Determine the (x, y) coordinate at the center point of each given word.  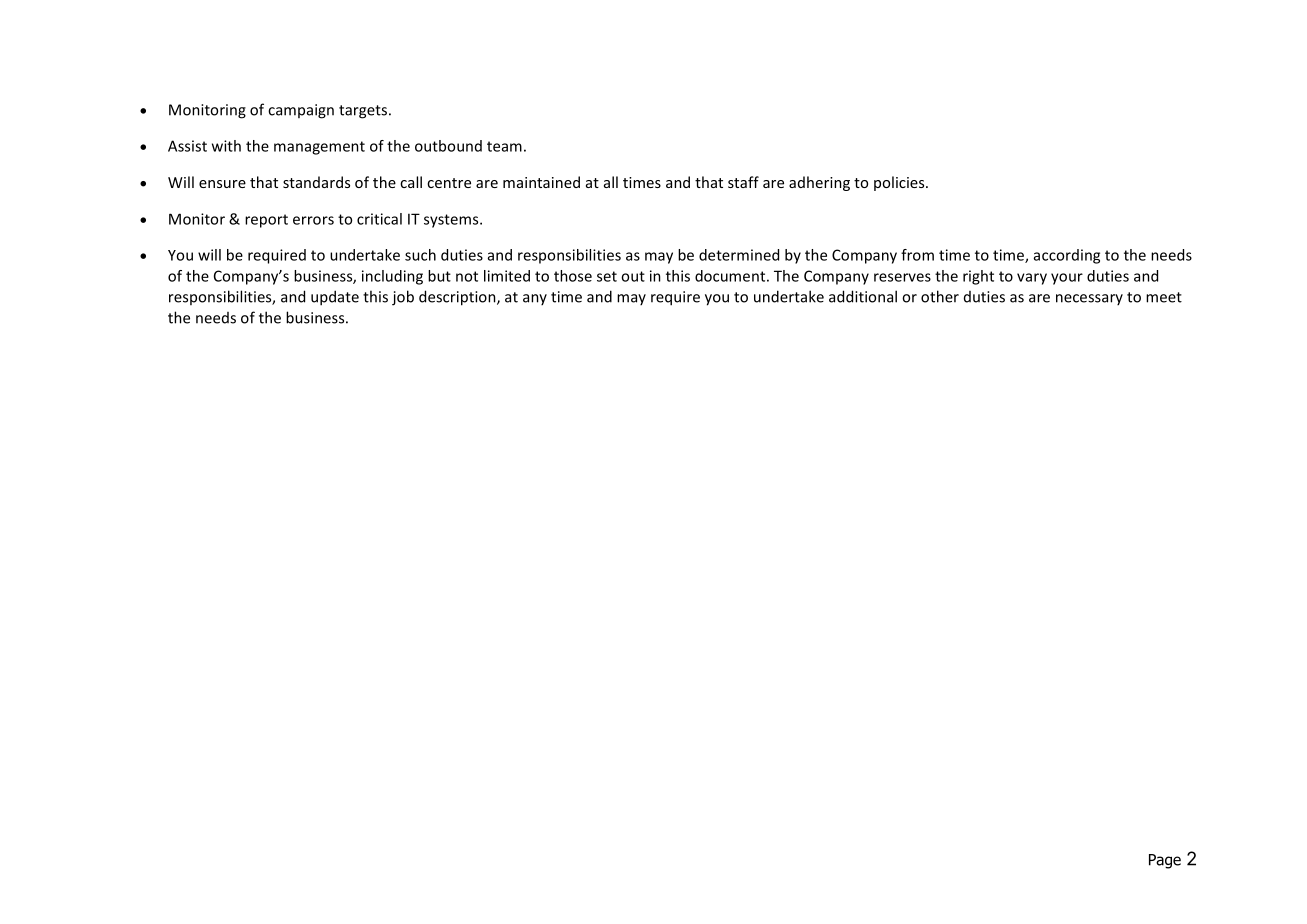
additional (863, 296)
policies (900, 183)
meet (1164, 297)
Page (1165, 861)
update (335, 298)
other (940, 296)
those (573, 276)
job (403, 298)
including (392, 277)
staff (743, 182)
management (319, 148)
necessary (1089, 299)
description (458, 298)
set (607, 276)
